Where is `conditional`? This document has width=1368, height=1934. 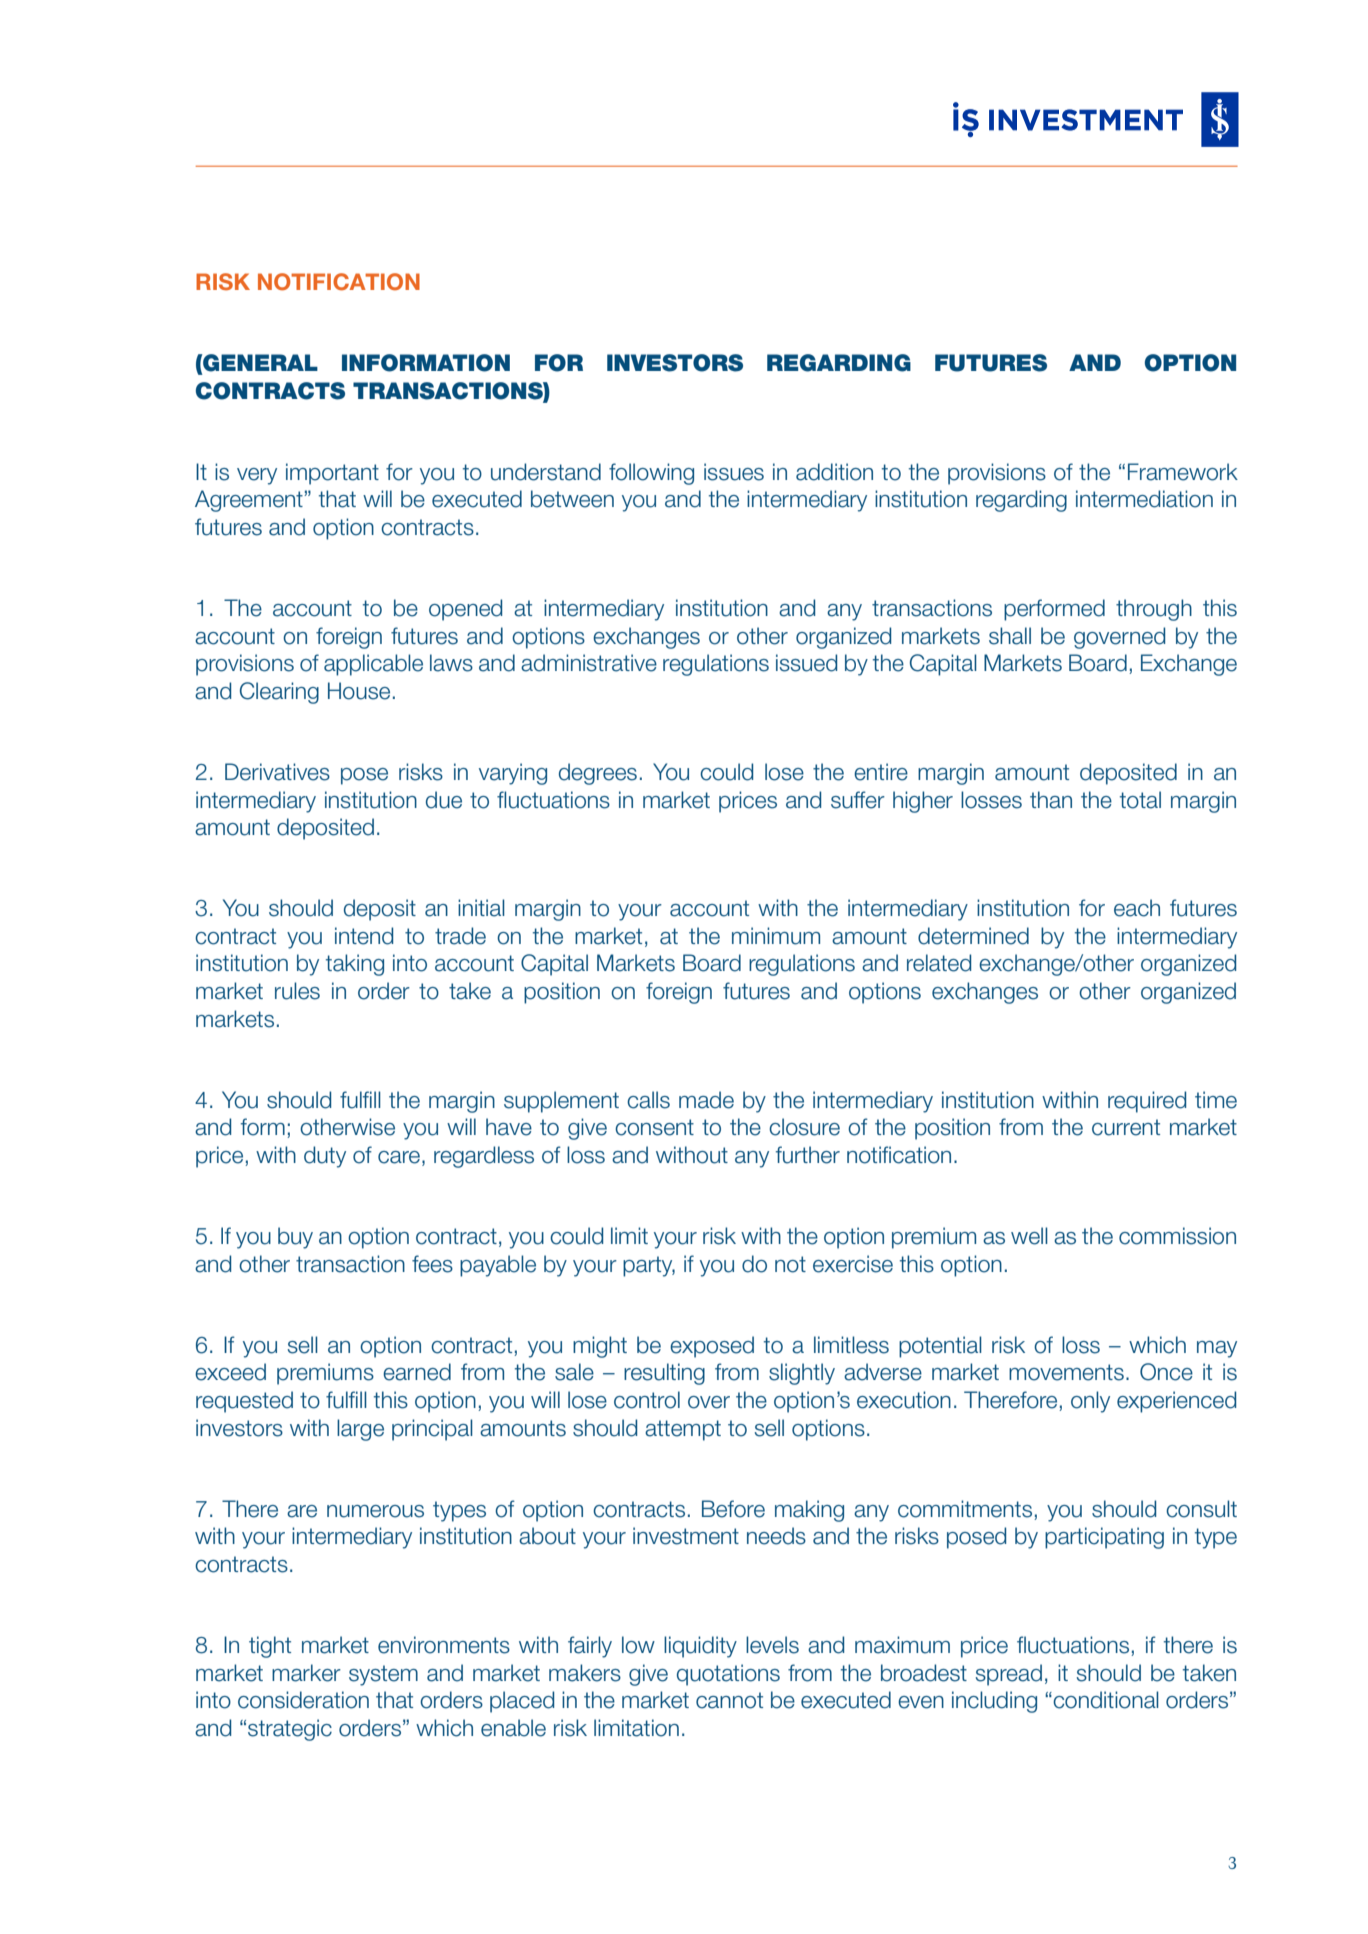 conditional is located at coordinates (1105, 1700).
